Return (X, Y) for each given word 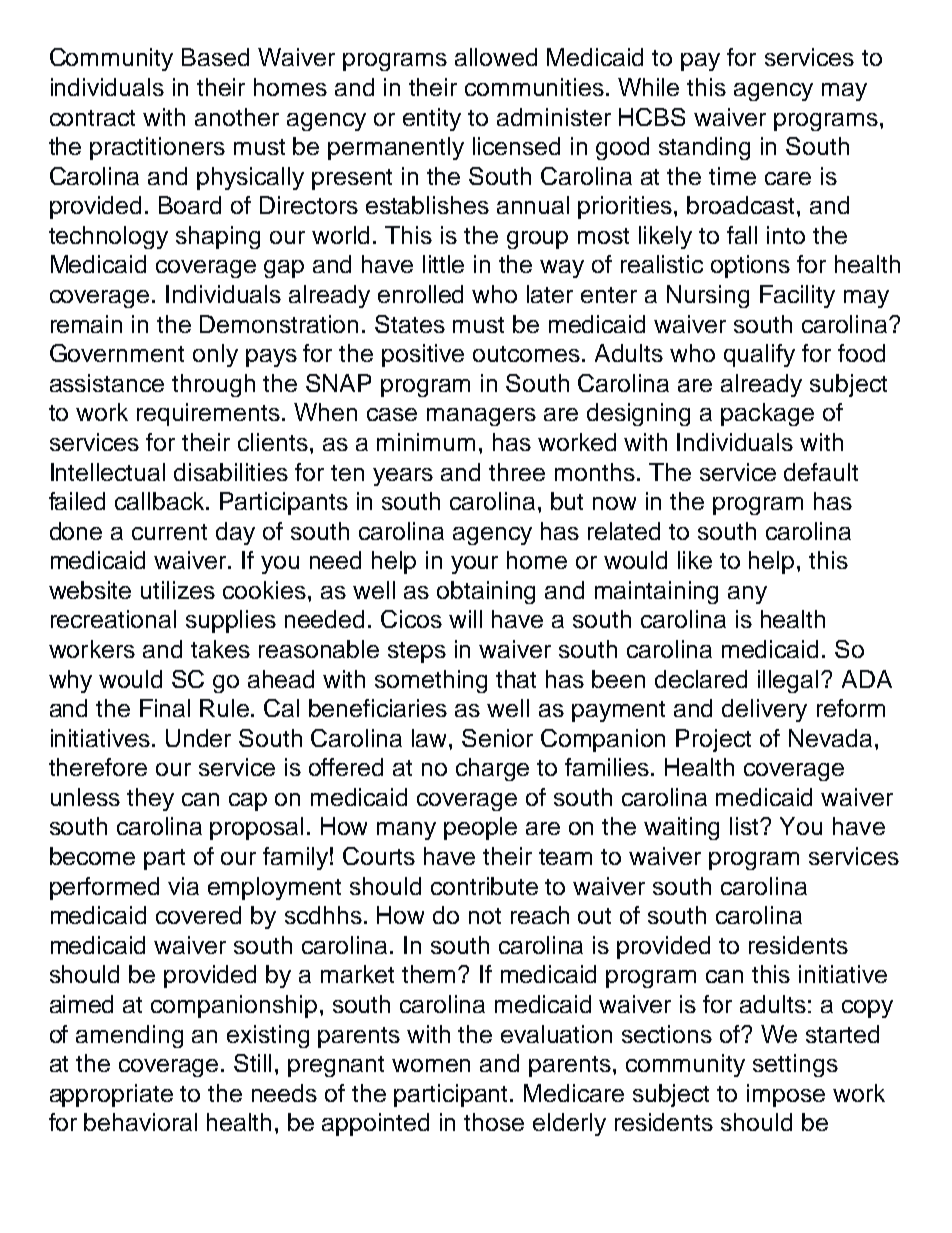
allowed (496, 57)
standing (704, 148)
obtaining (486, 592)
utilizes (178, 590)
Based (215, 57)
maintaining (656, 592)
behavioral (140, 1122)
